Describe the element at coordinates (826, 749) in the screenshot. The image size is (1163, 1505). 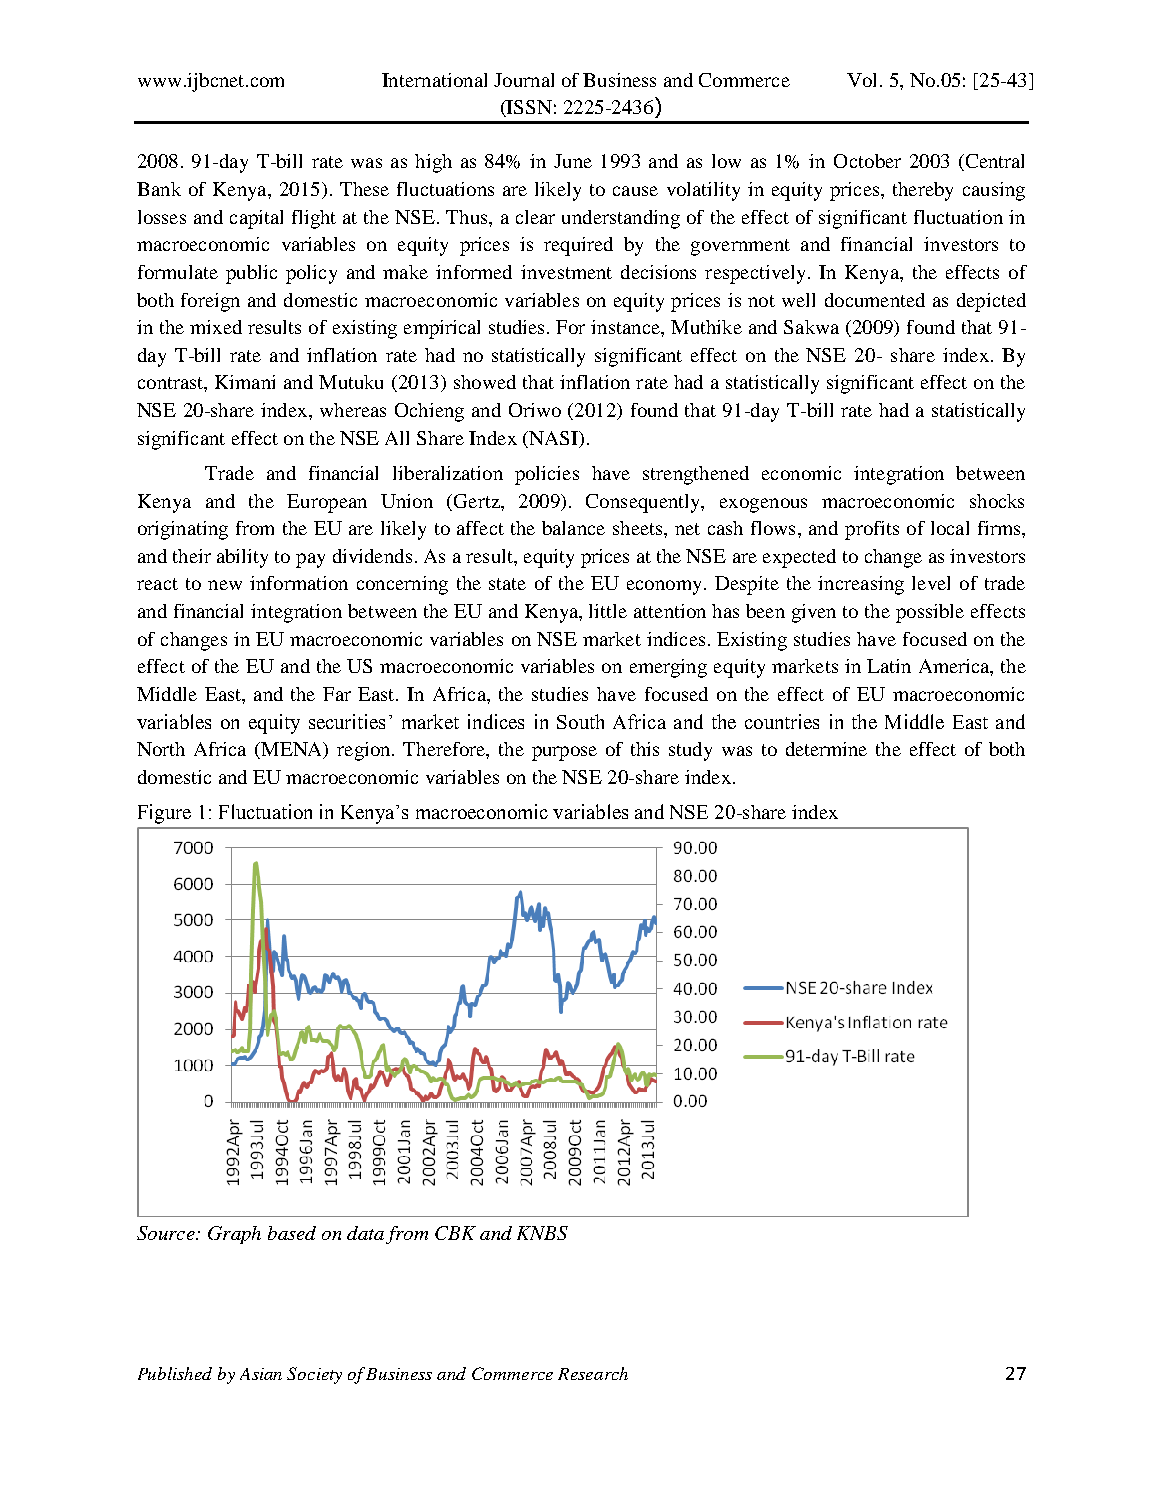
I see `determine` at that location.
